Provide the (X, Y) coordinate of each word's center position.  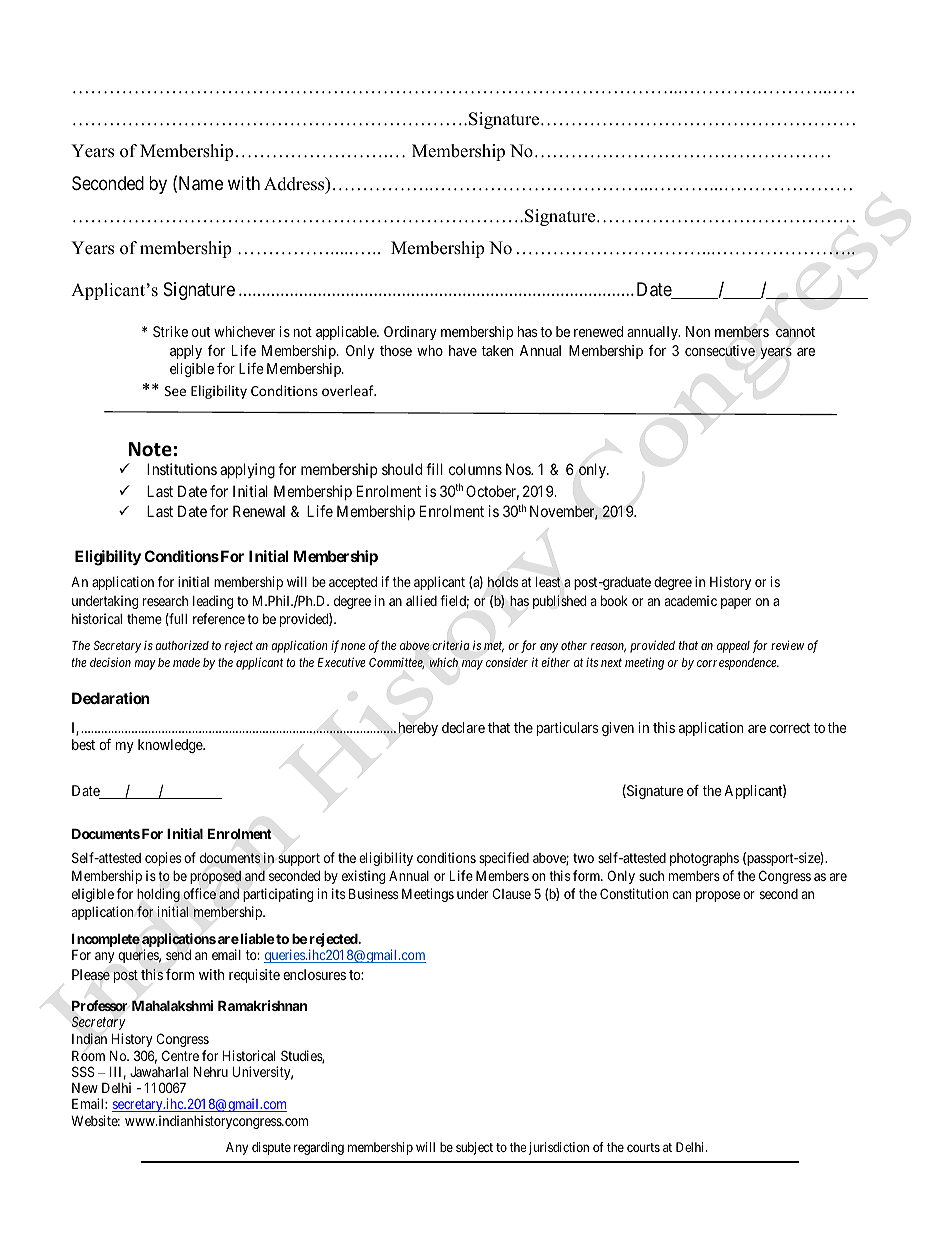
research (165, 601)
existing (363, 877)
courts (643, 1147)
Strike (170, 331)
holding (158, 895)
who (430, 350)
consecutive (720, 350)
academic (691, 600)
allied (421, 600)
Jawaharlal (159, 1071)
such (651, 876)
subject (474, 1148)
